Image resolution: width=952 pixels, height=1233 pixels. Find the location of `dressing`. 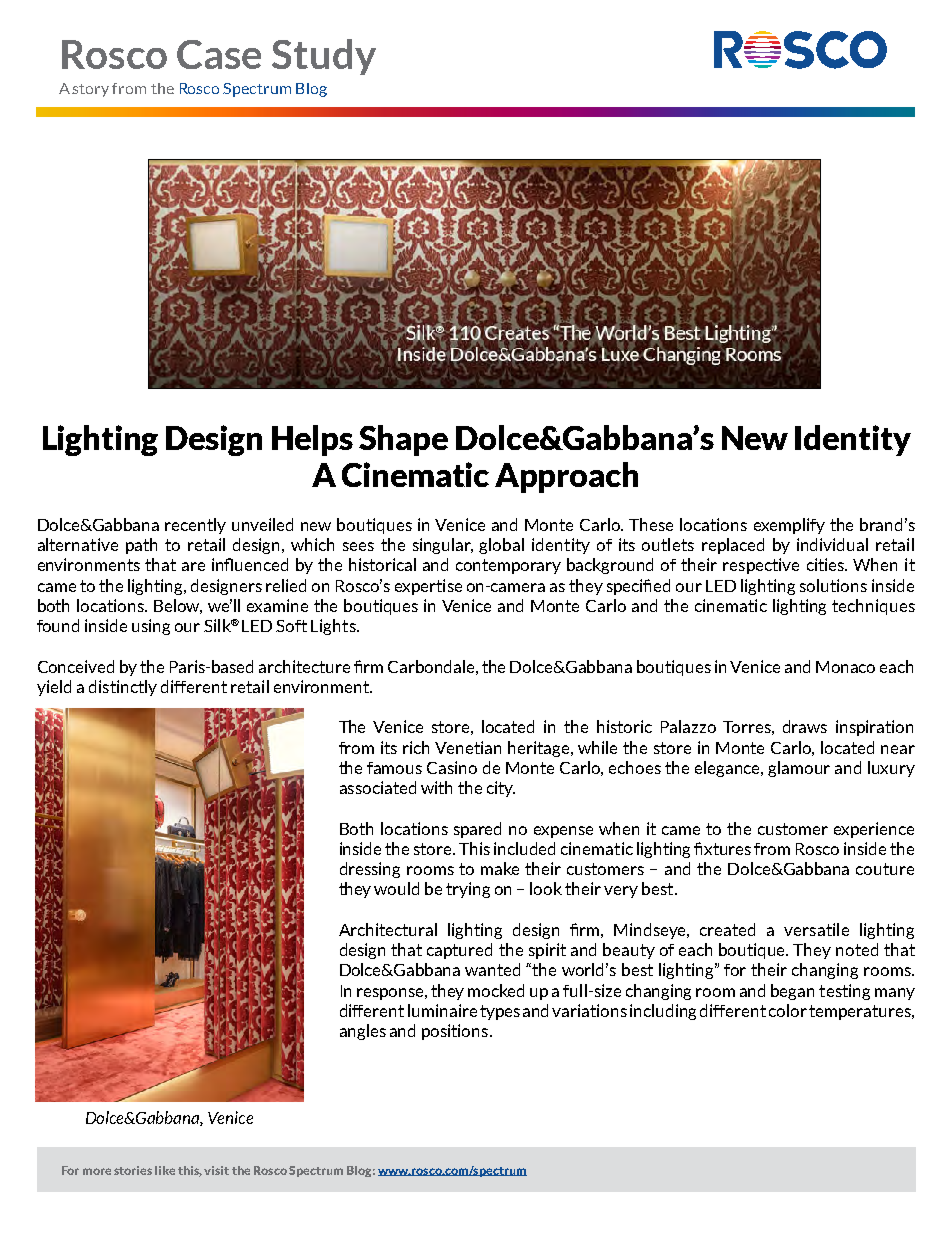

dressing is located at coordinates (370, 870).
